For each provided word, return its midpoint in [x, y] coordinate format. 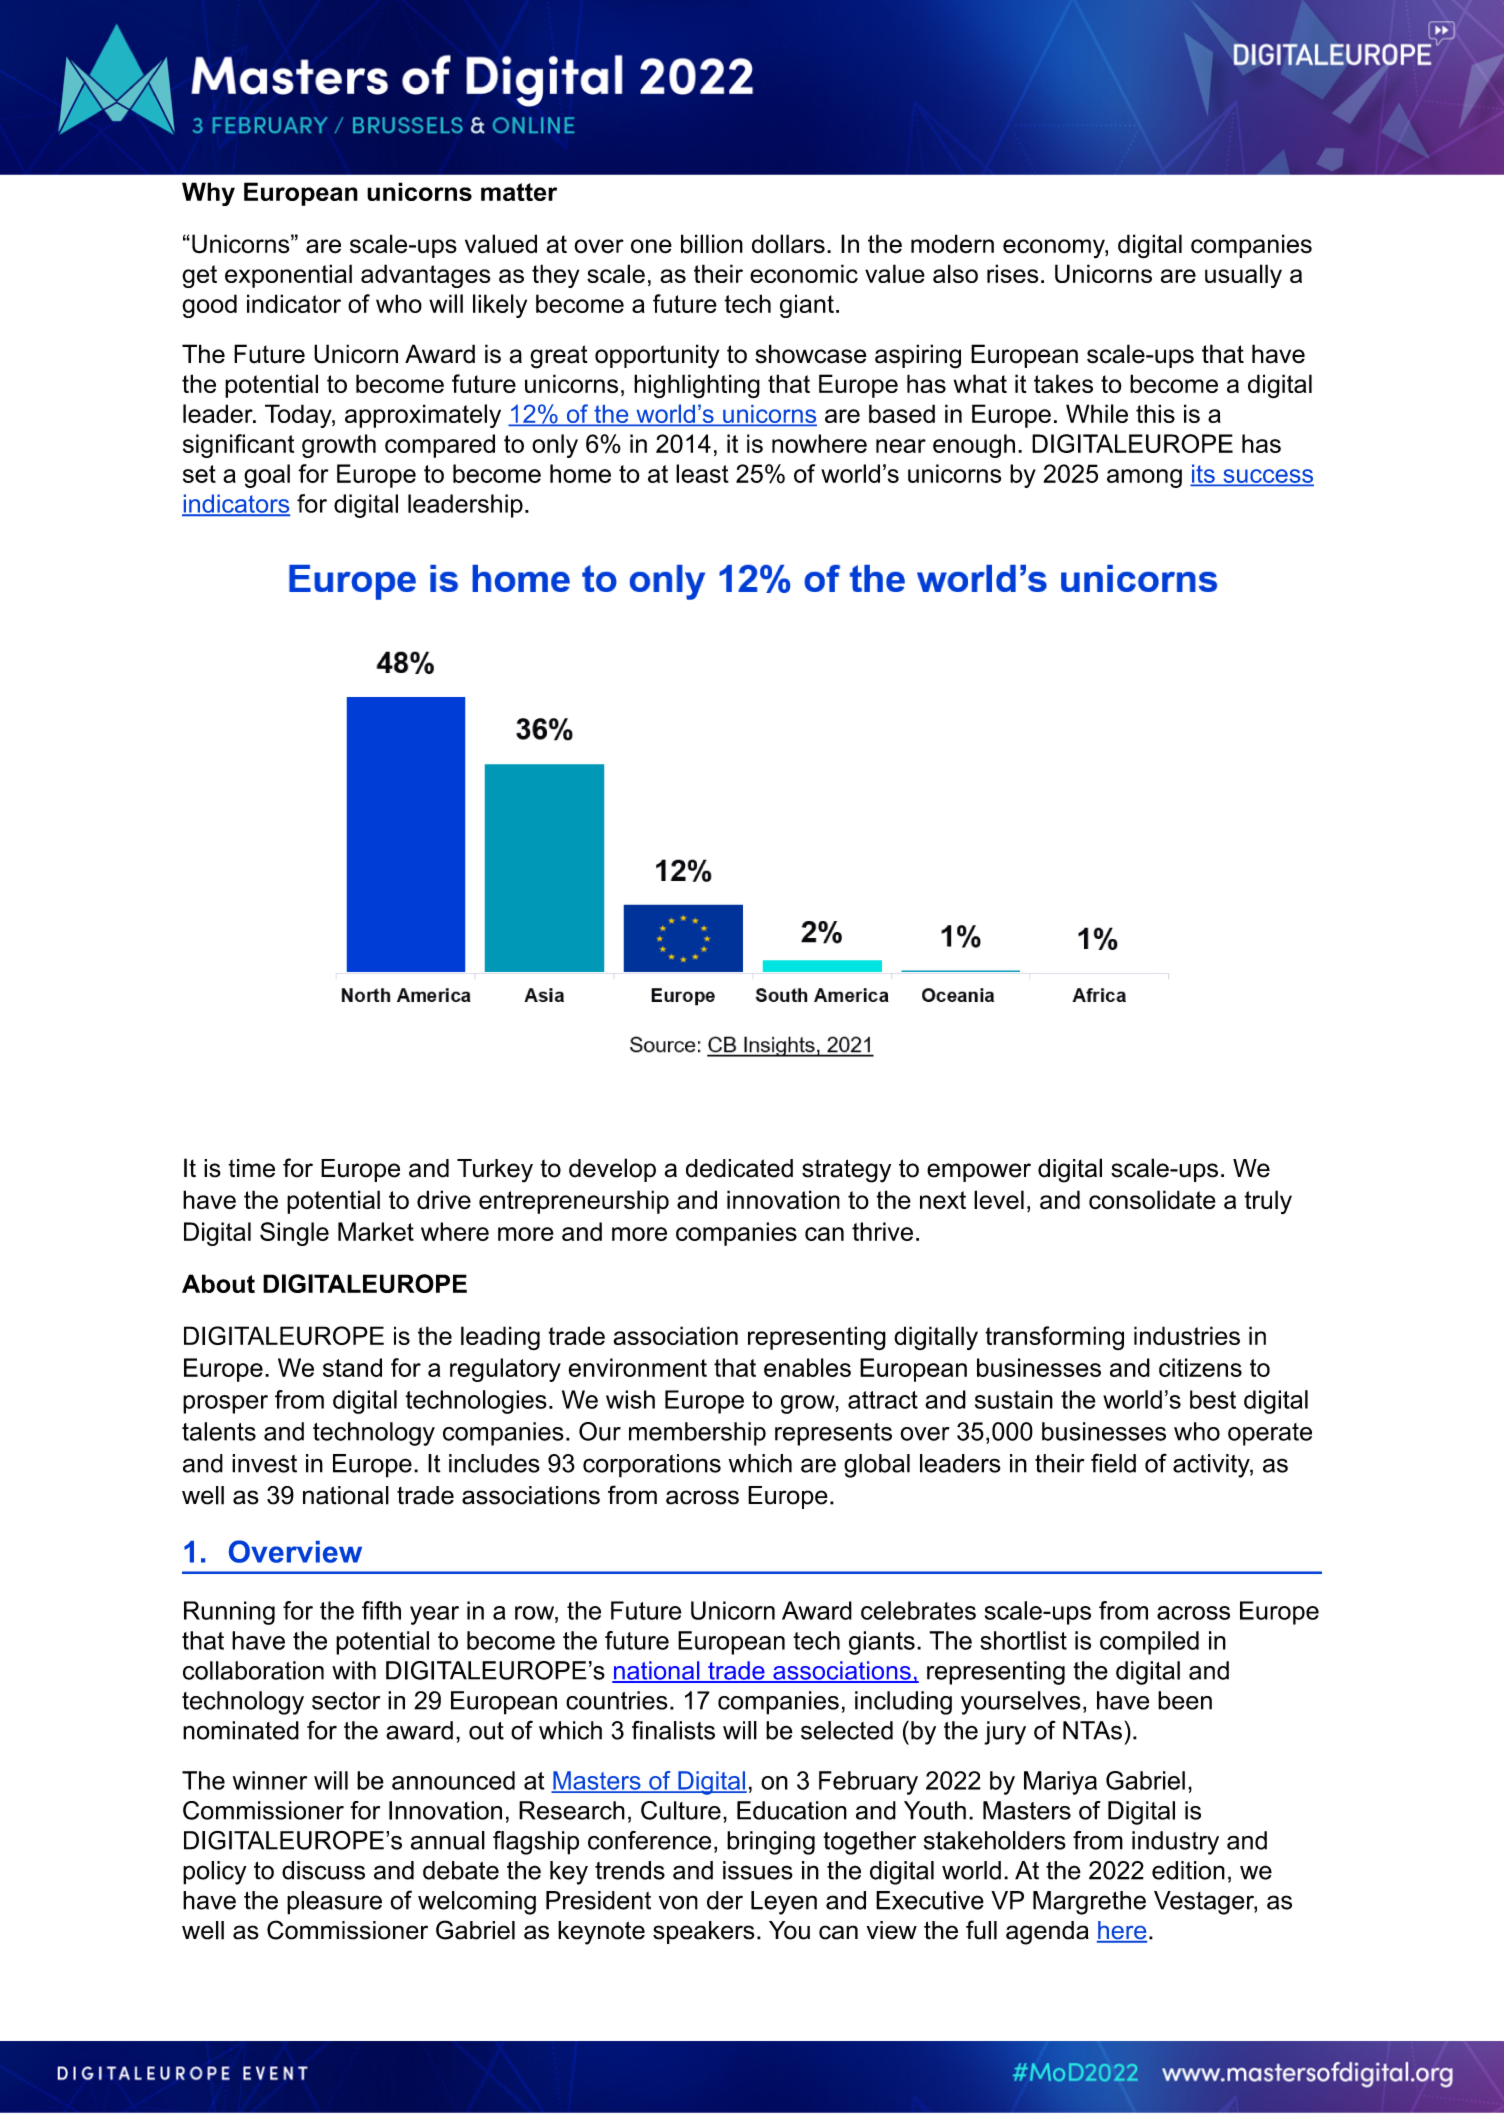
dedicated [739, 1168]
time [251, 1168]
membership [697, 1434]
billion [712, 244]
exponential [288, 276]
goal [267, 476]
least [702, 473]
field [1113, 1463]
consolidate [1152, 1200]
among [1144, 478]
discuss [323, 1870]
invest [264, 1463]
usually [1243, 276]
